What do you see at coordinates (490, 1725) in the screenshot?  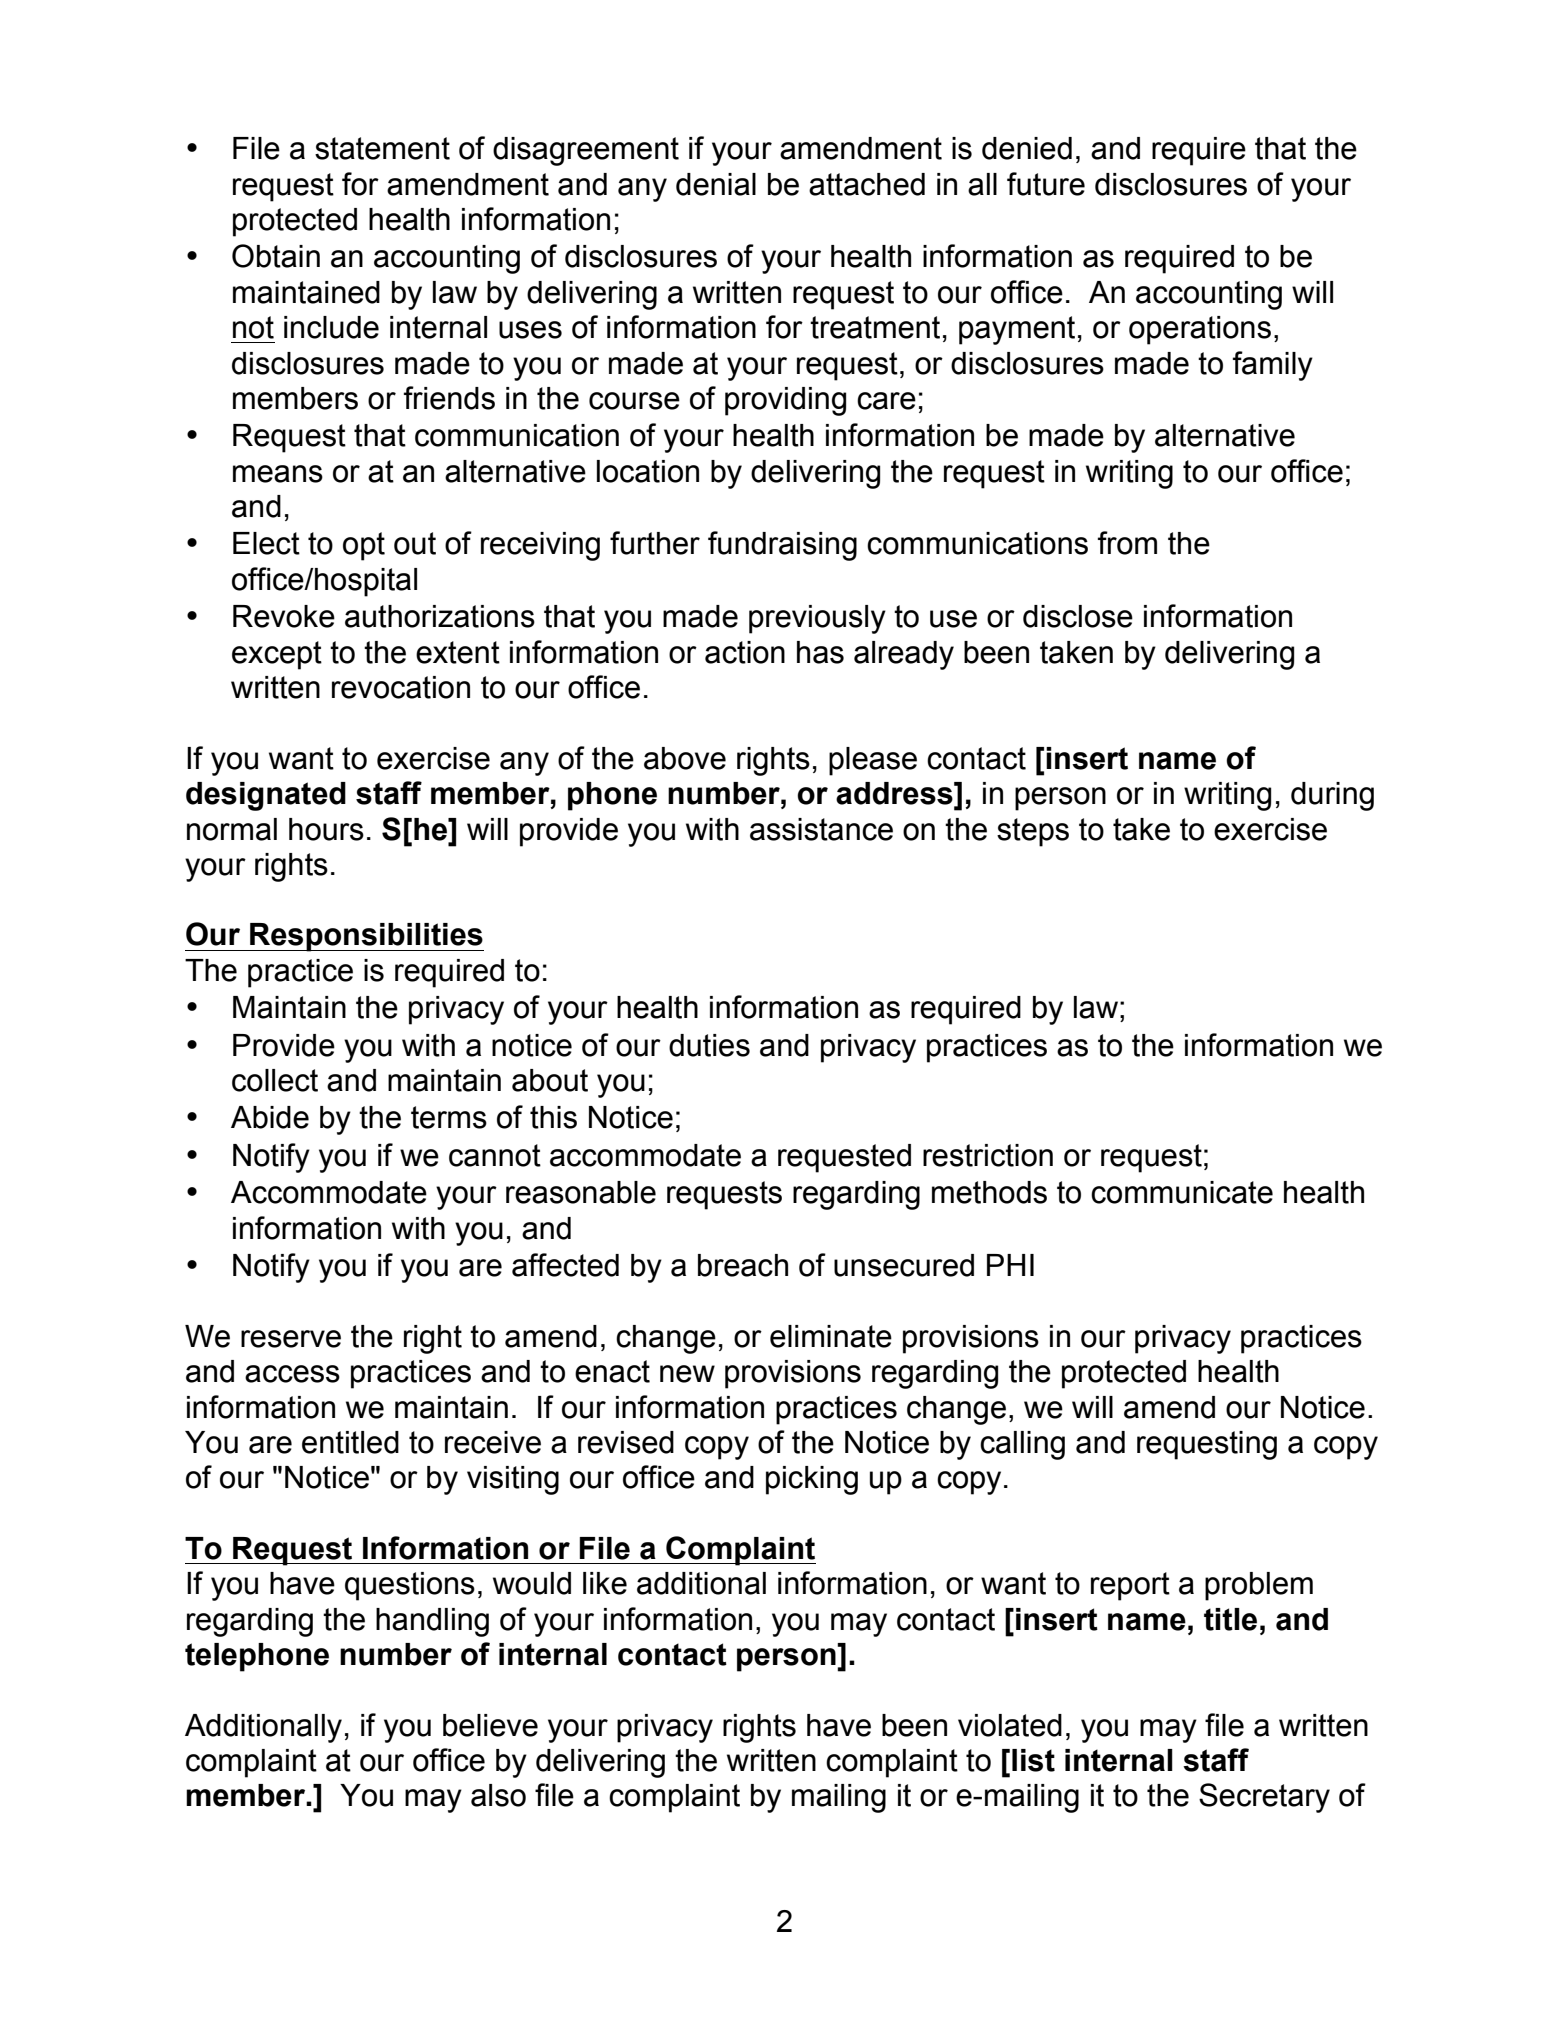 I see `believe` at bounding box center [490, 1725].
